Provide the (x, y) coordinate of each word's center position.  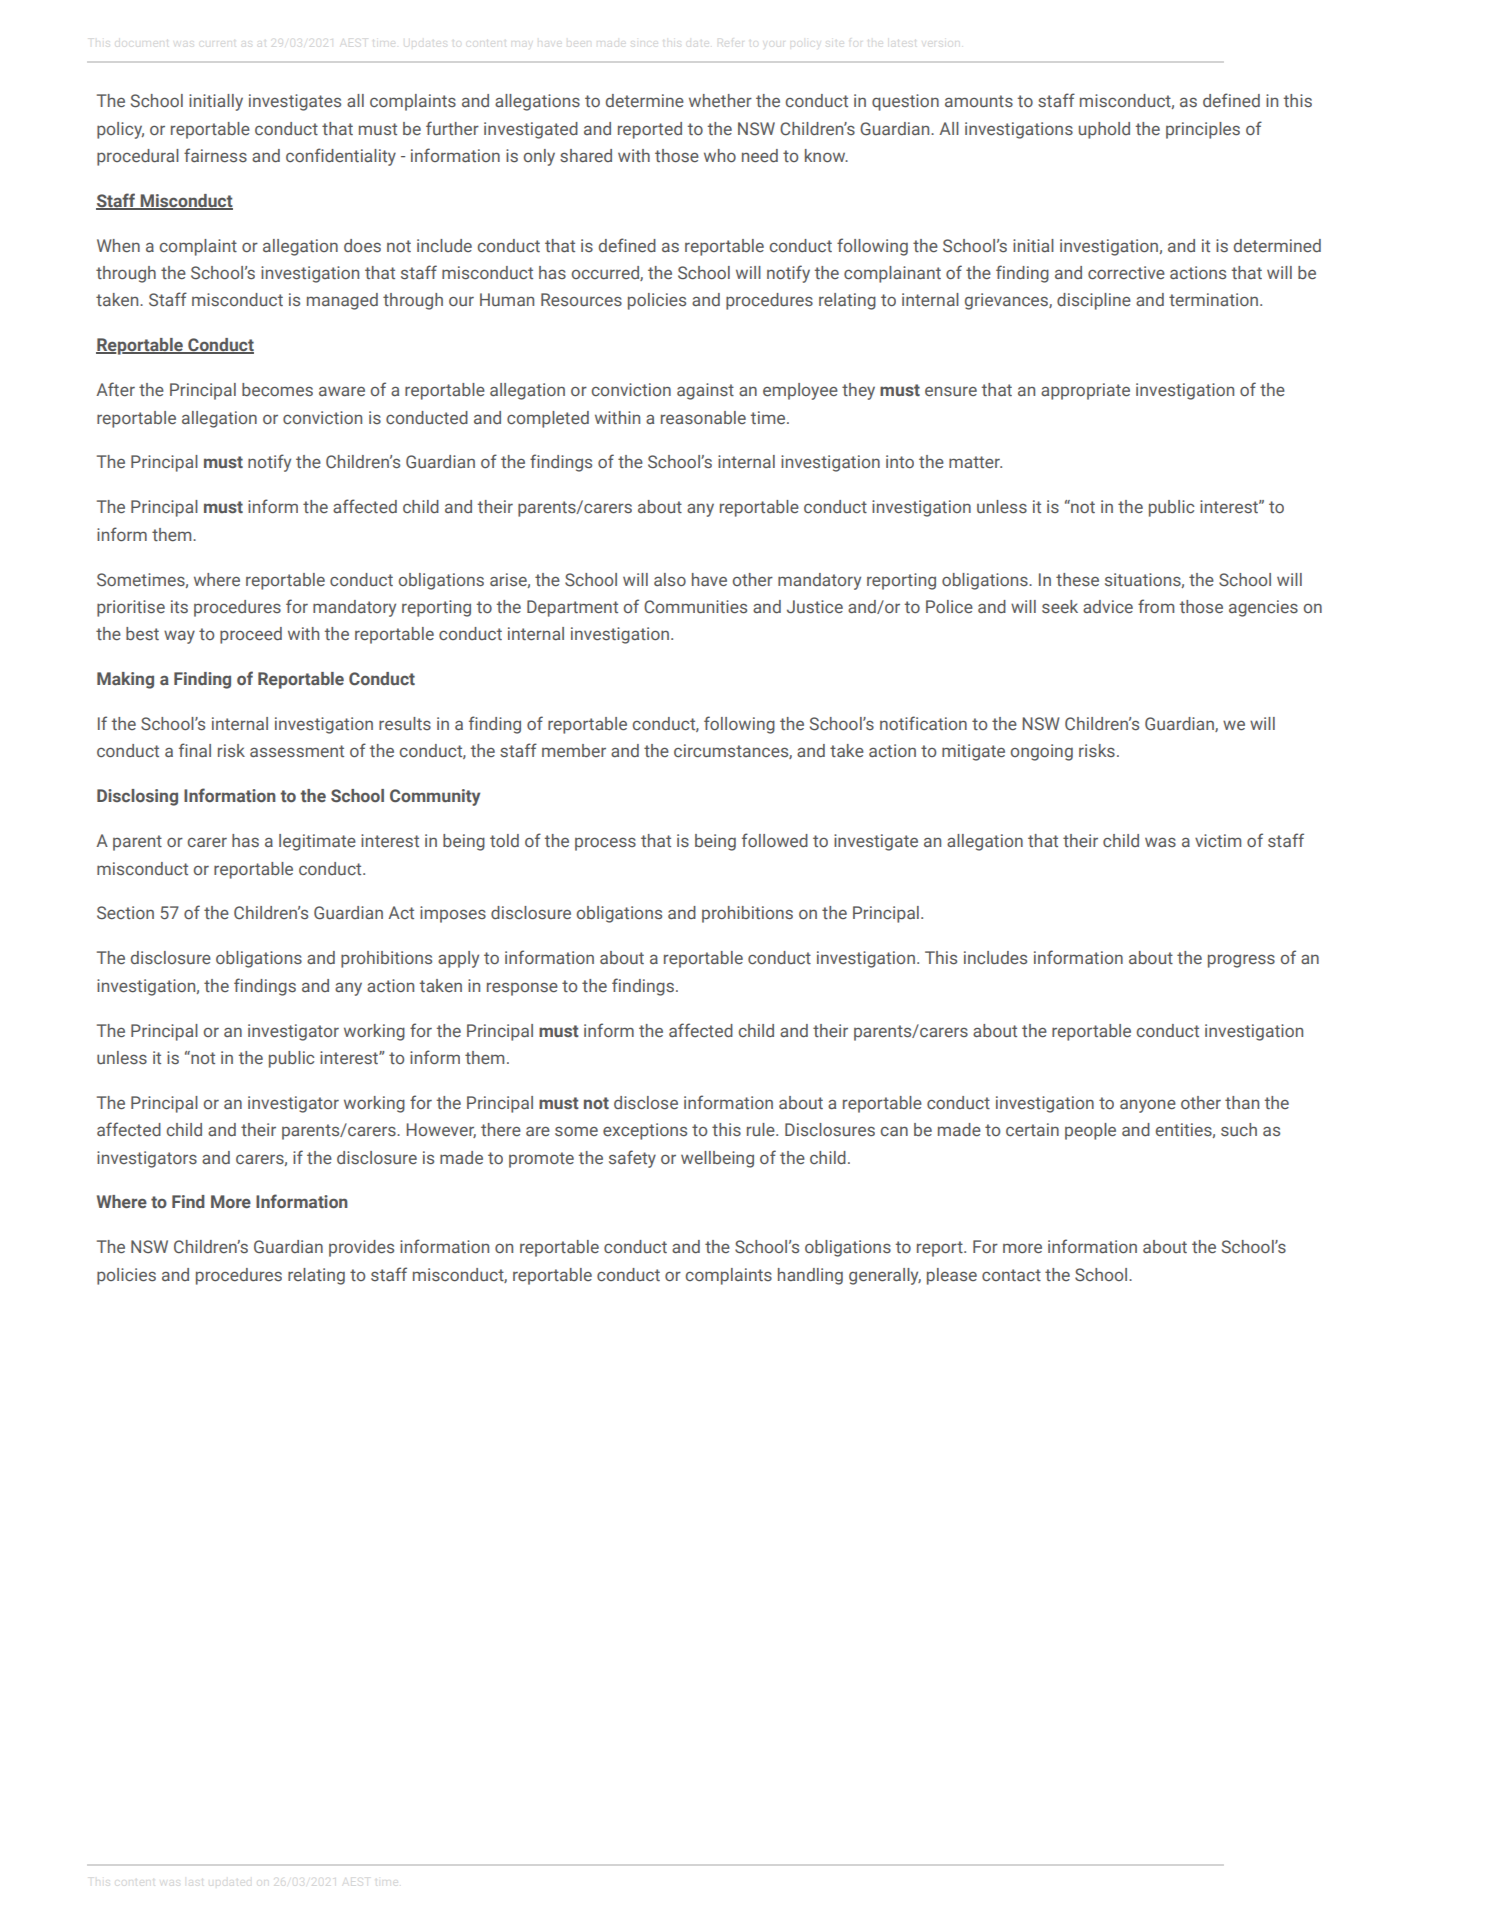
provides (361, 1248)
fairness (215, 155)
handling (810, 1276)
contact (1011, 1275)
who (720, 155)
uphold (1104, 130)
